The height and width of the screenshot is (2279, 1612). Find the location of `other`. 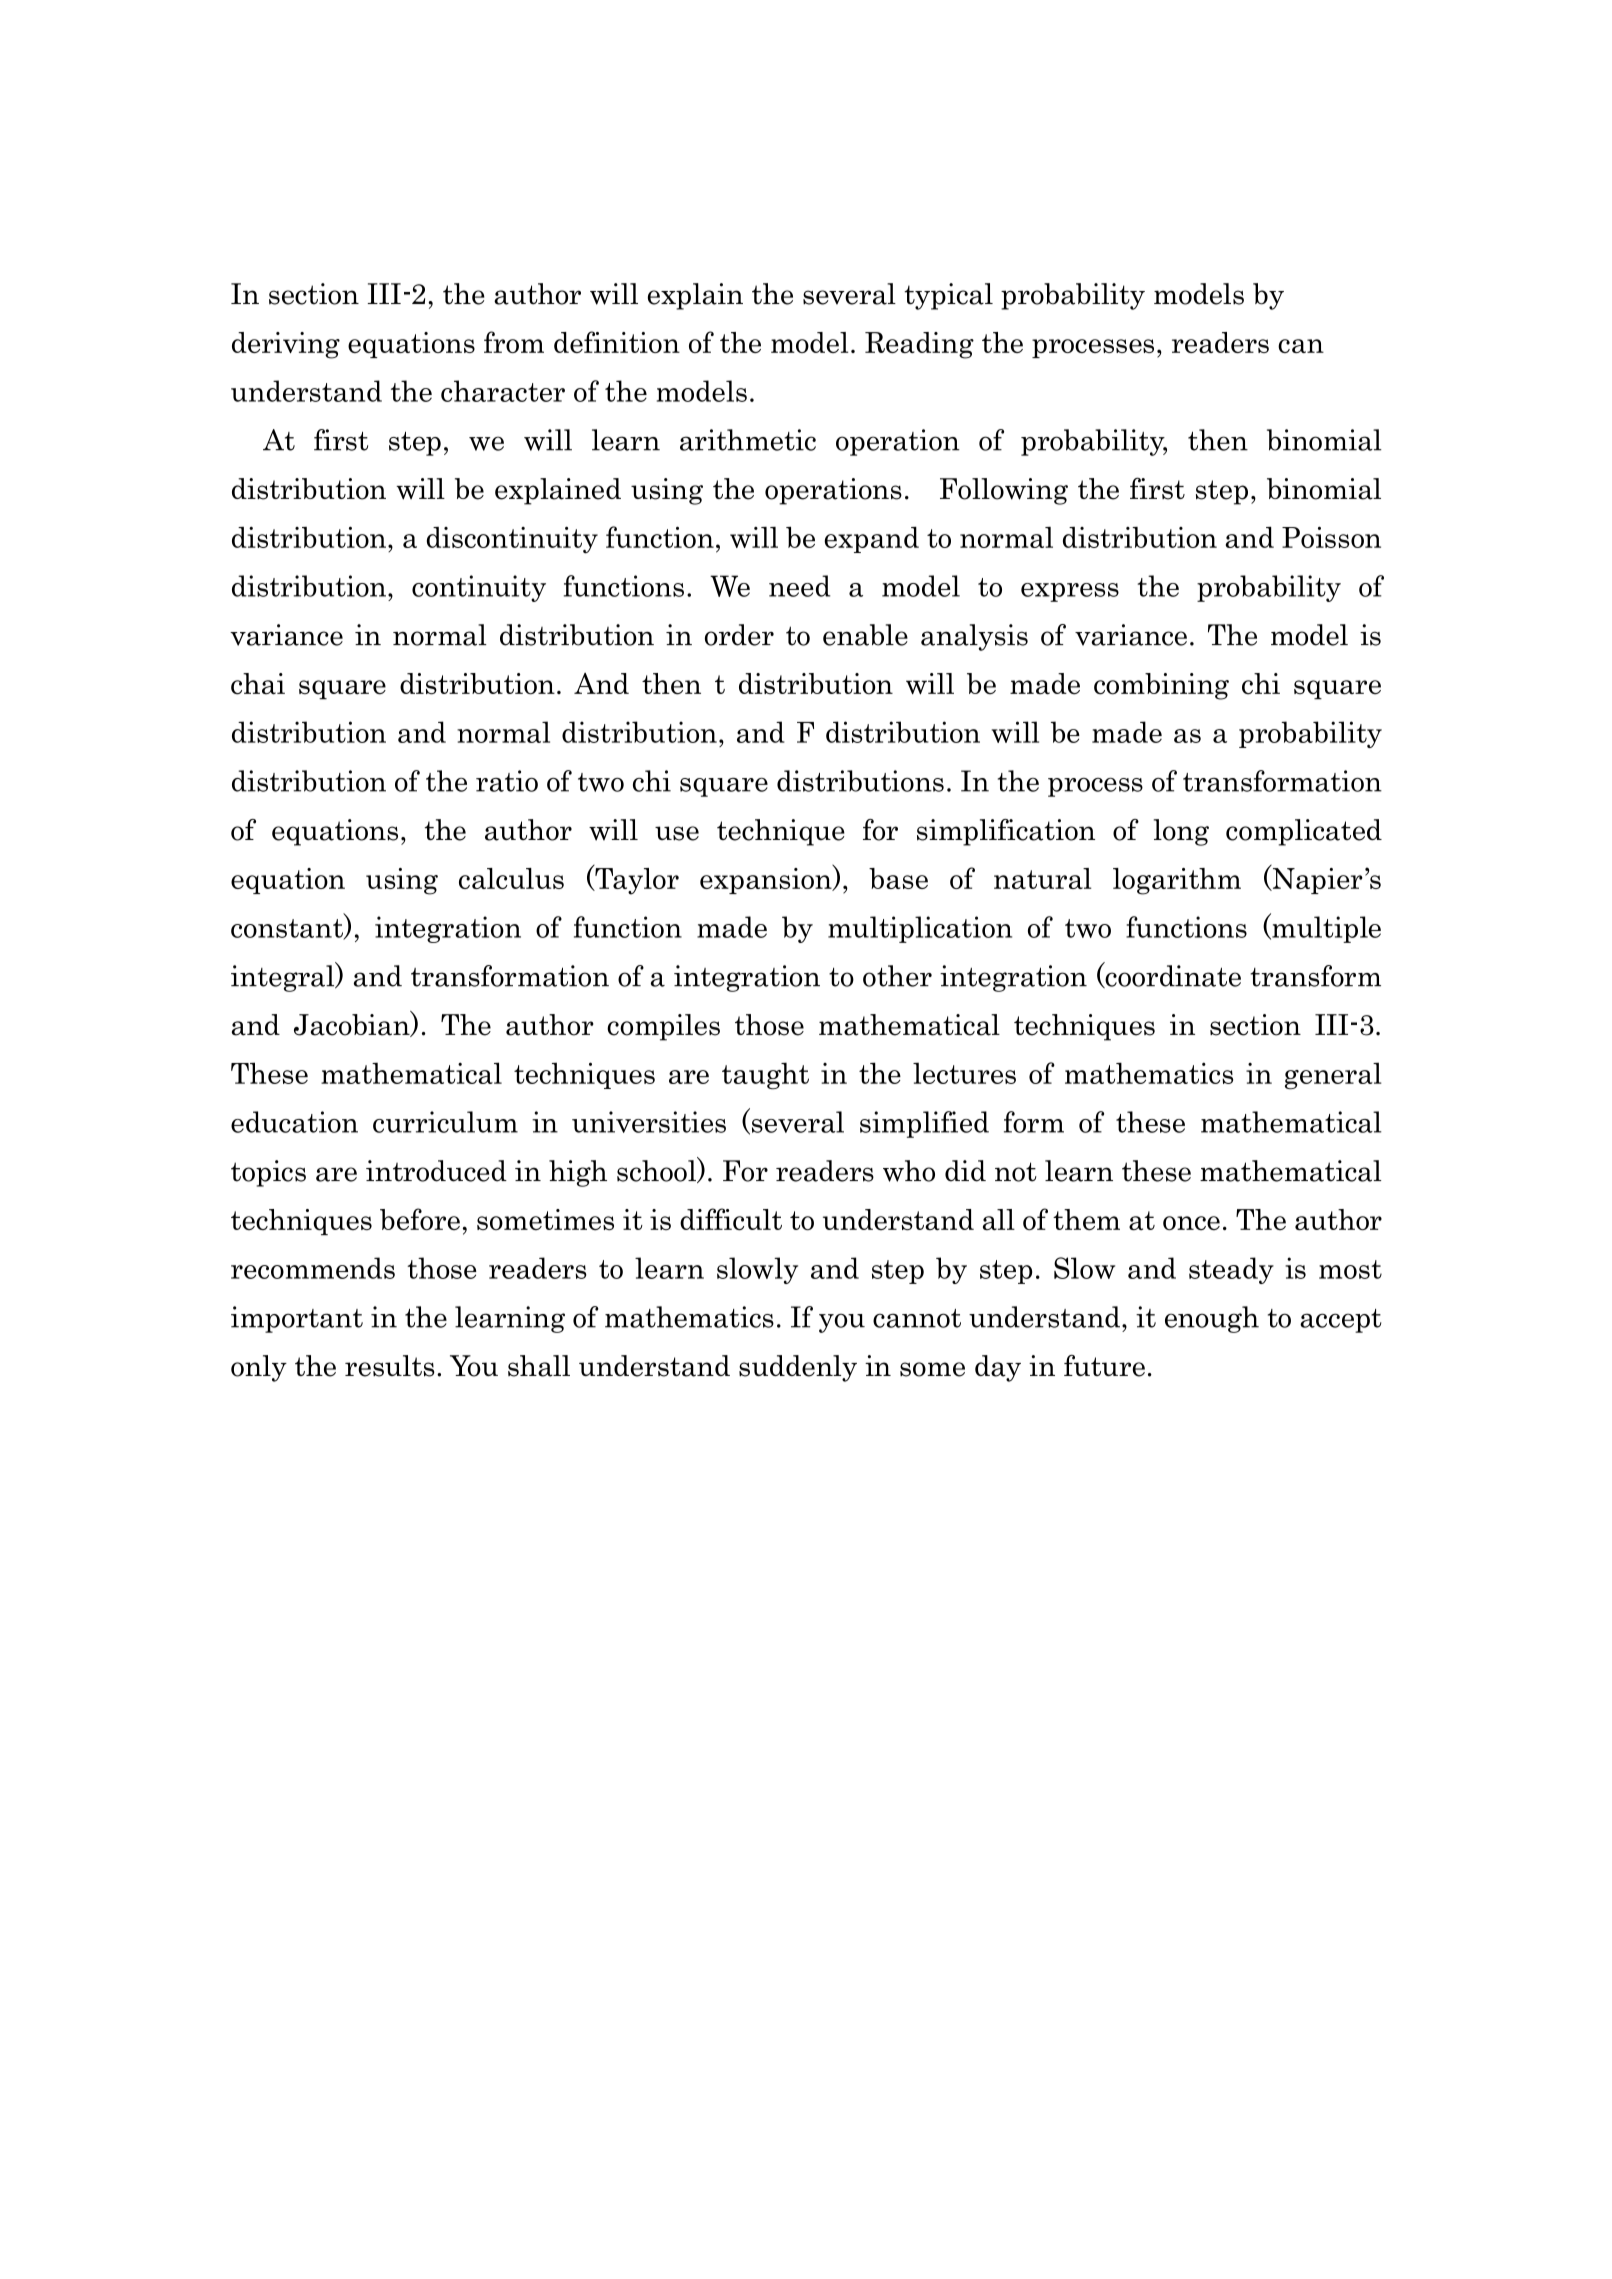

other is located at coordinates (897, 976).
